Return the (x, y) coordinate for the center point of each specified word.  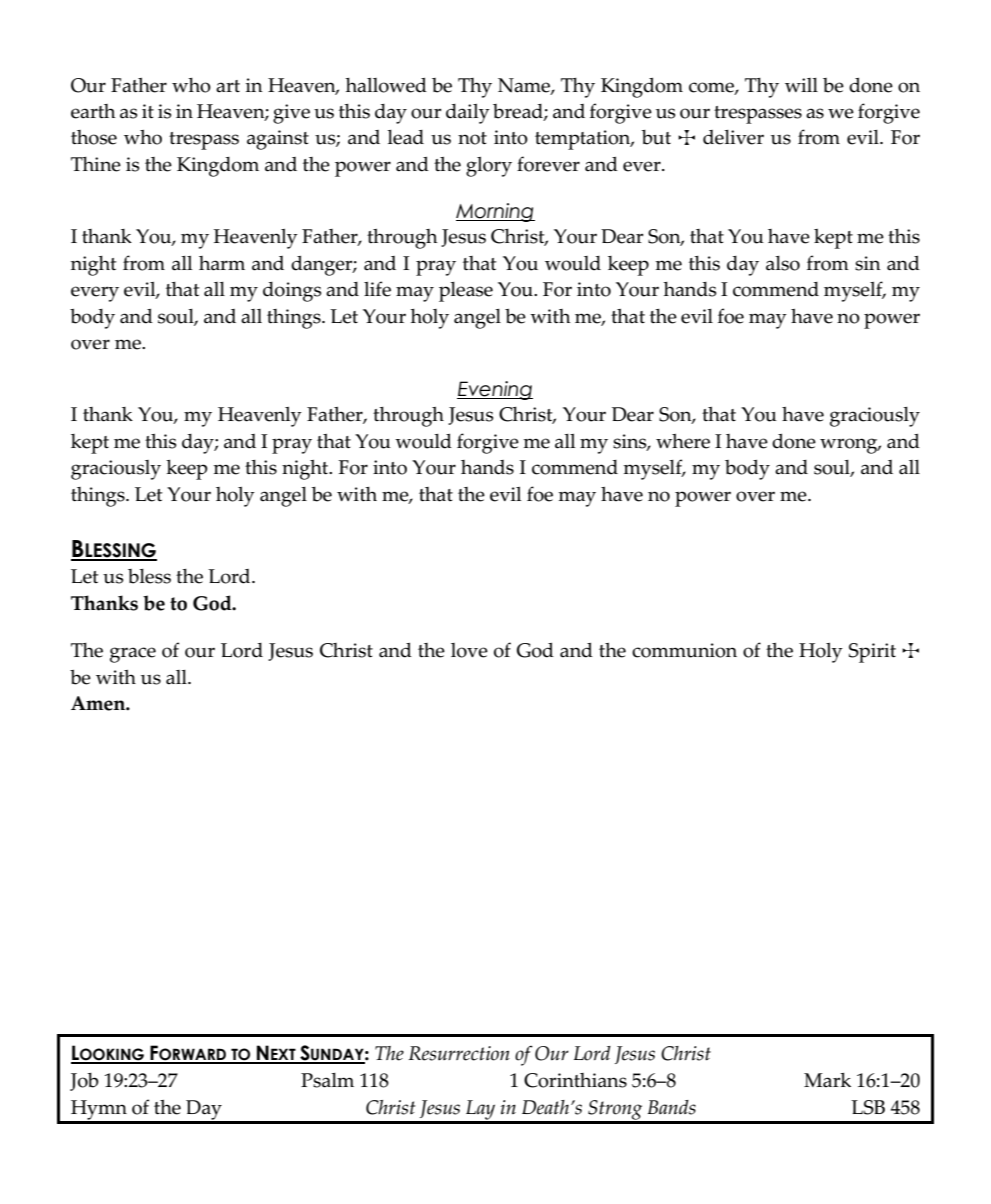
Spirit (872, 653)
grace (133, 655)
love (469, 650)
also (783, 263)
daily (468, 114)
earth (93, 111)
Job (84, 1082)
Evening (495, 390)
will (801, 85)
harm (222, 263)
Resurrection (459, 1053)
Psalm (327, 1080)
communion (684, 650)
